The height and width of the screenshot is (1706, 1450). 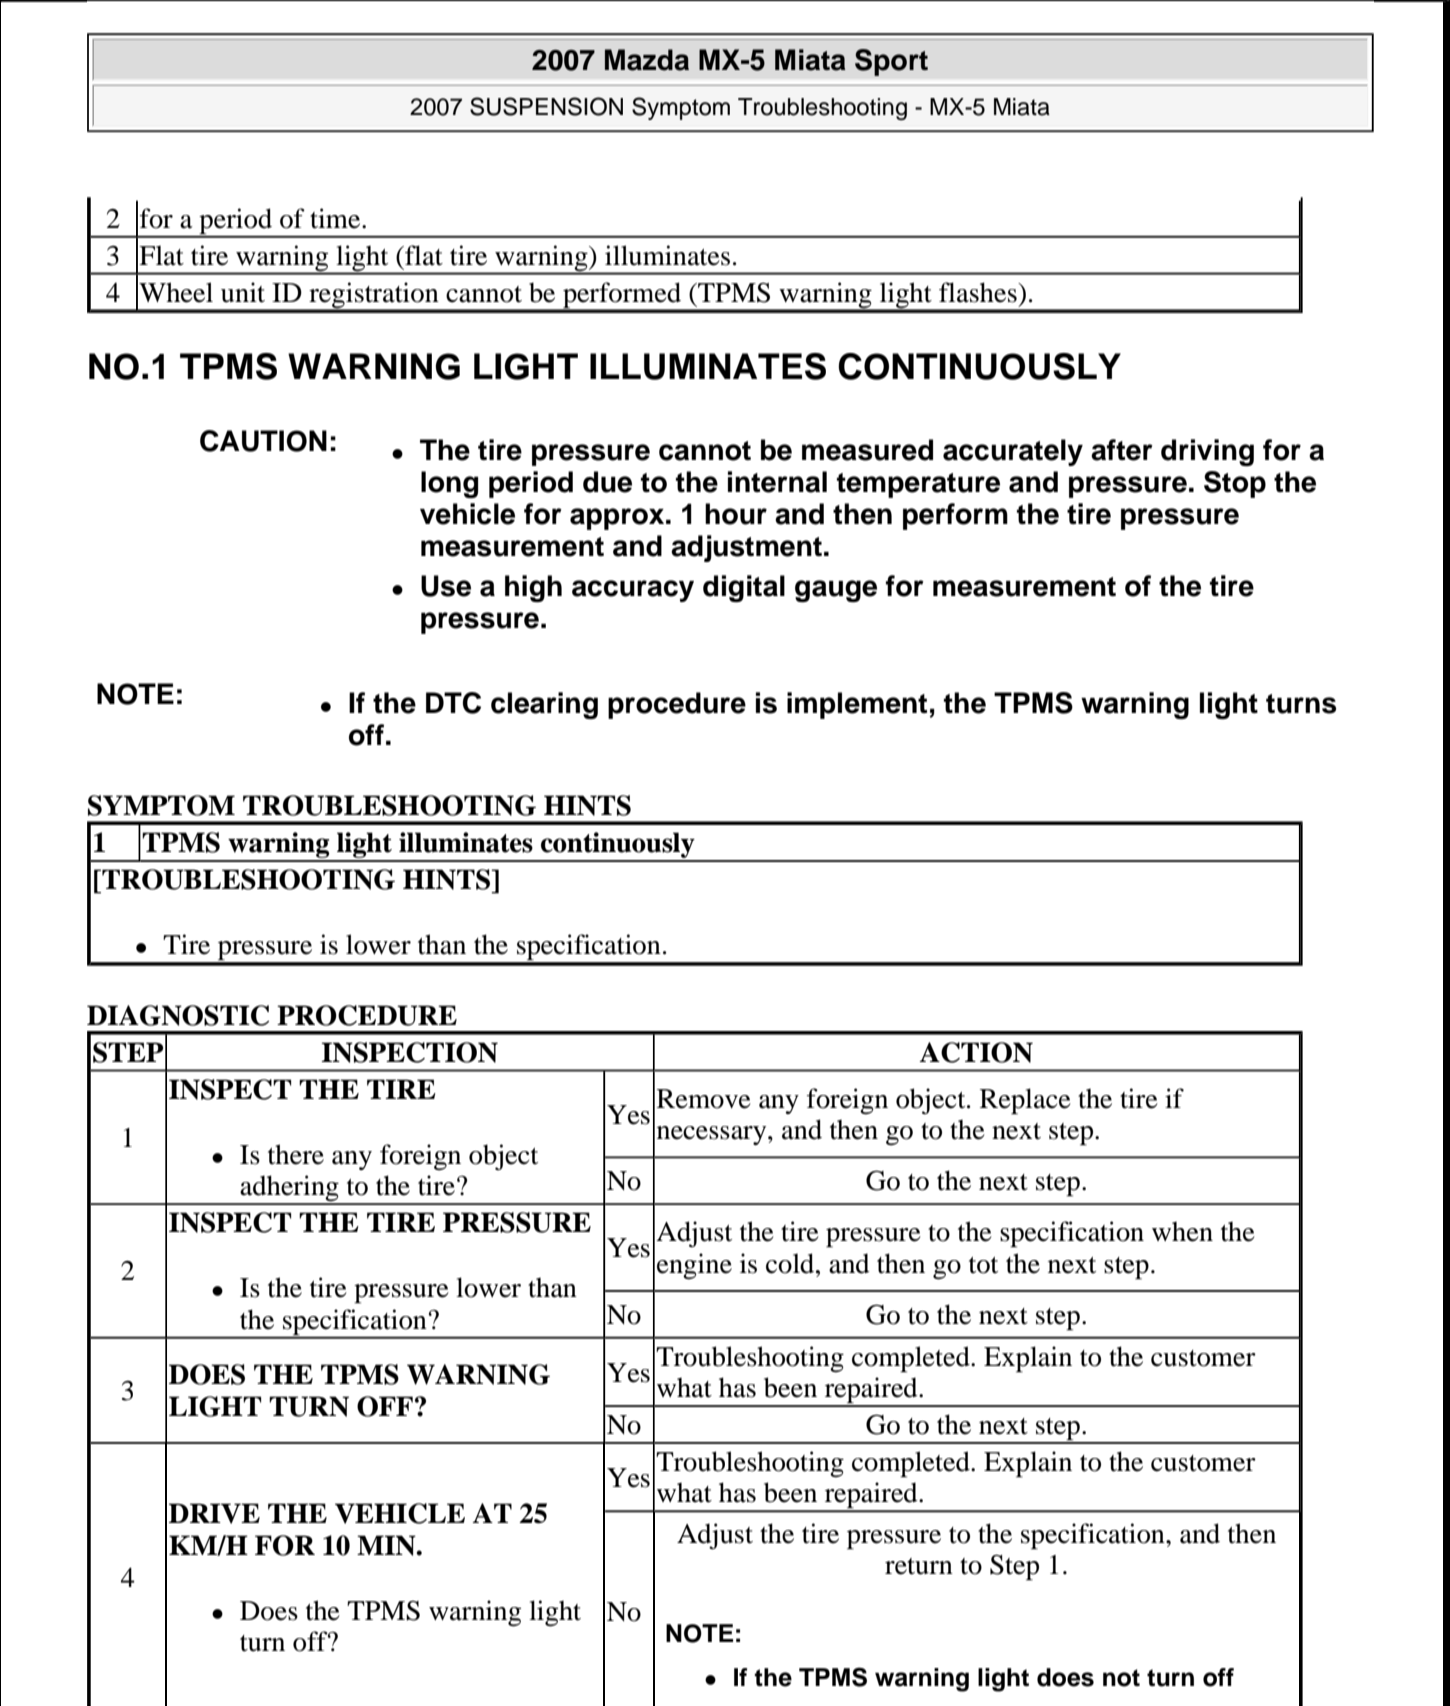 I want to click on DRIVE, so click(x=214, y=1513).
